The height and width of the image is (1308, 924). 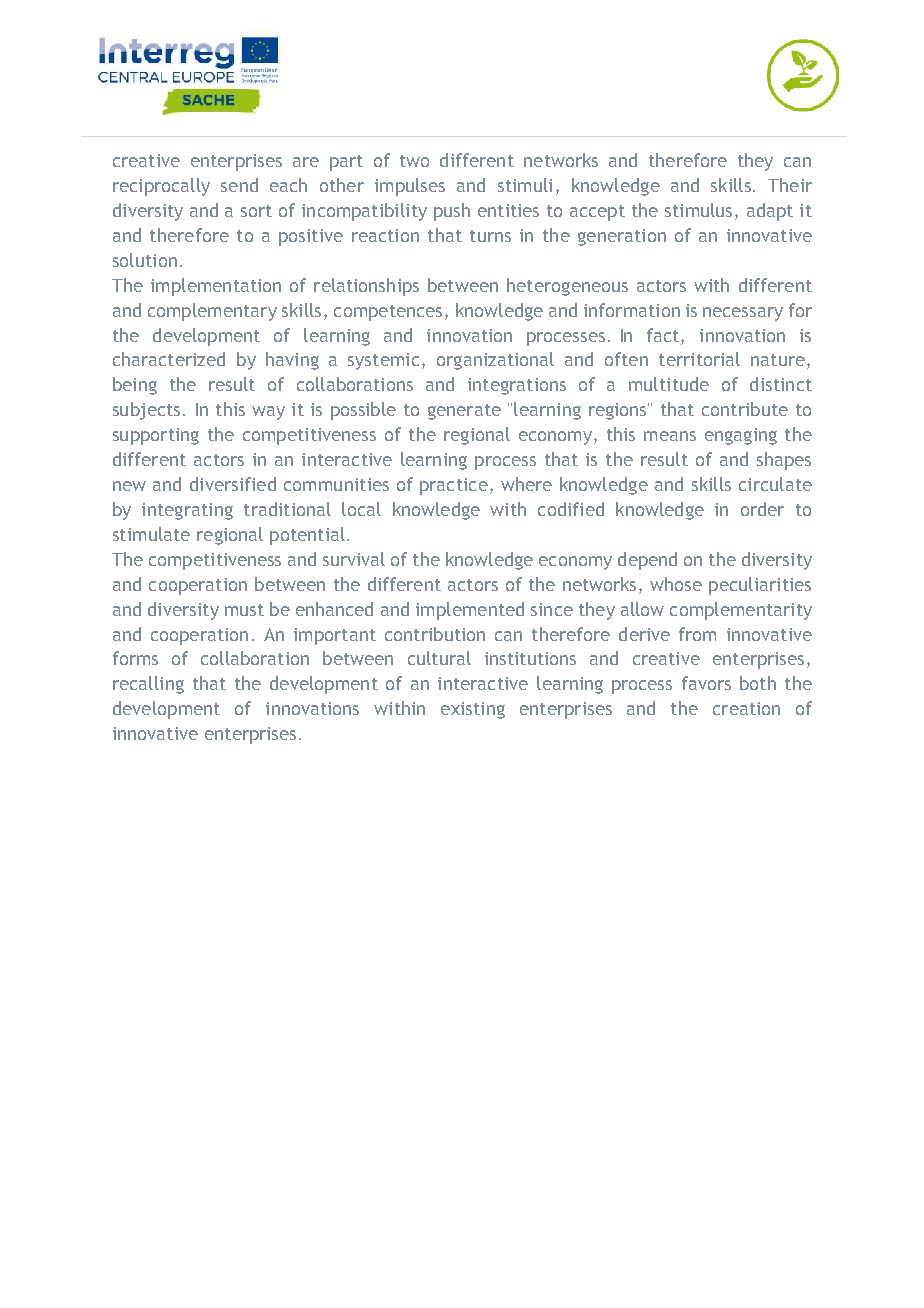 What do you see at coordinates (239, 185) in the image?
I see `send` at bounding box center [239, 185].
